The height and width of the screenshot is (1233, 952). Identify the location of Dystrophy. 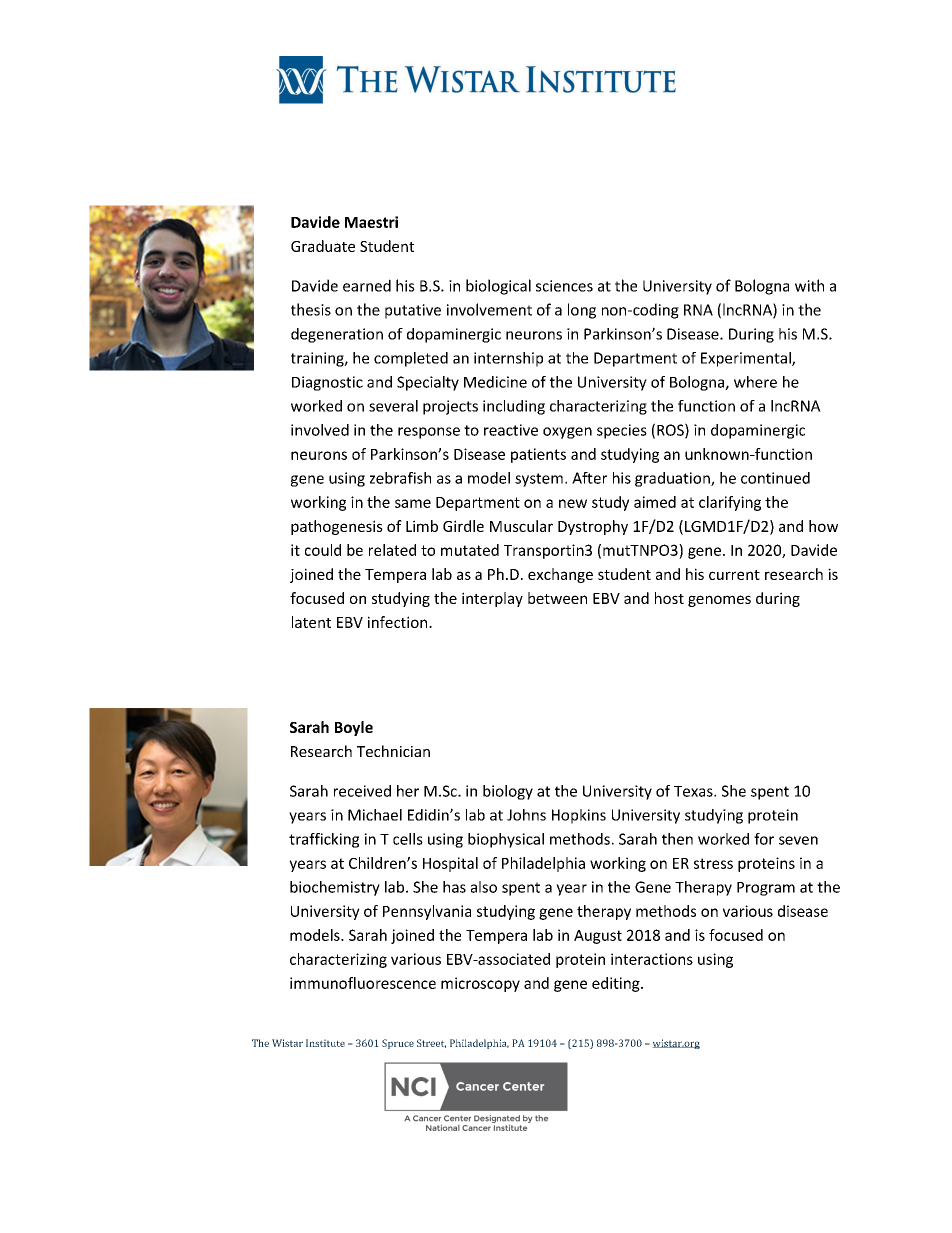
(593, 527).
